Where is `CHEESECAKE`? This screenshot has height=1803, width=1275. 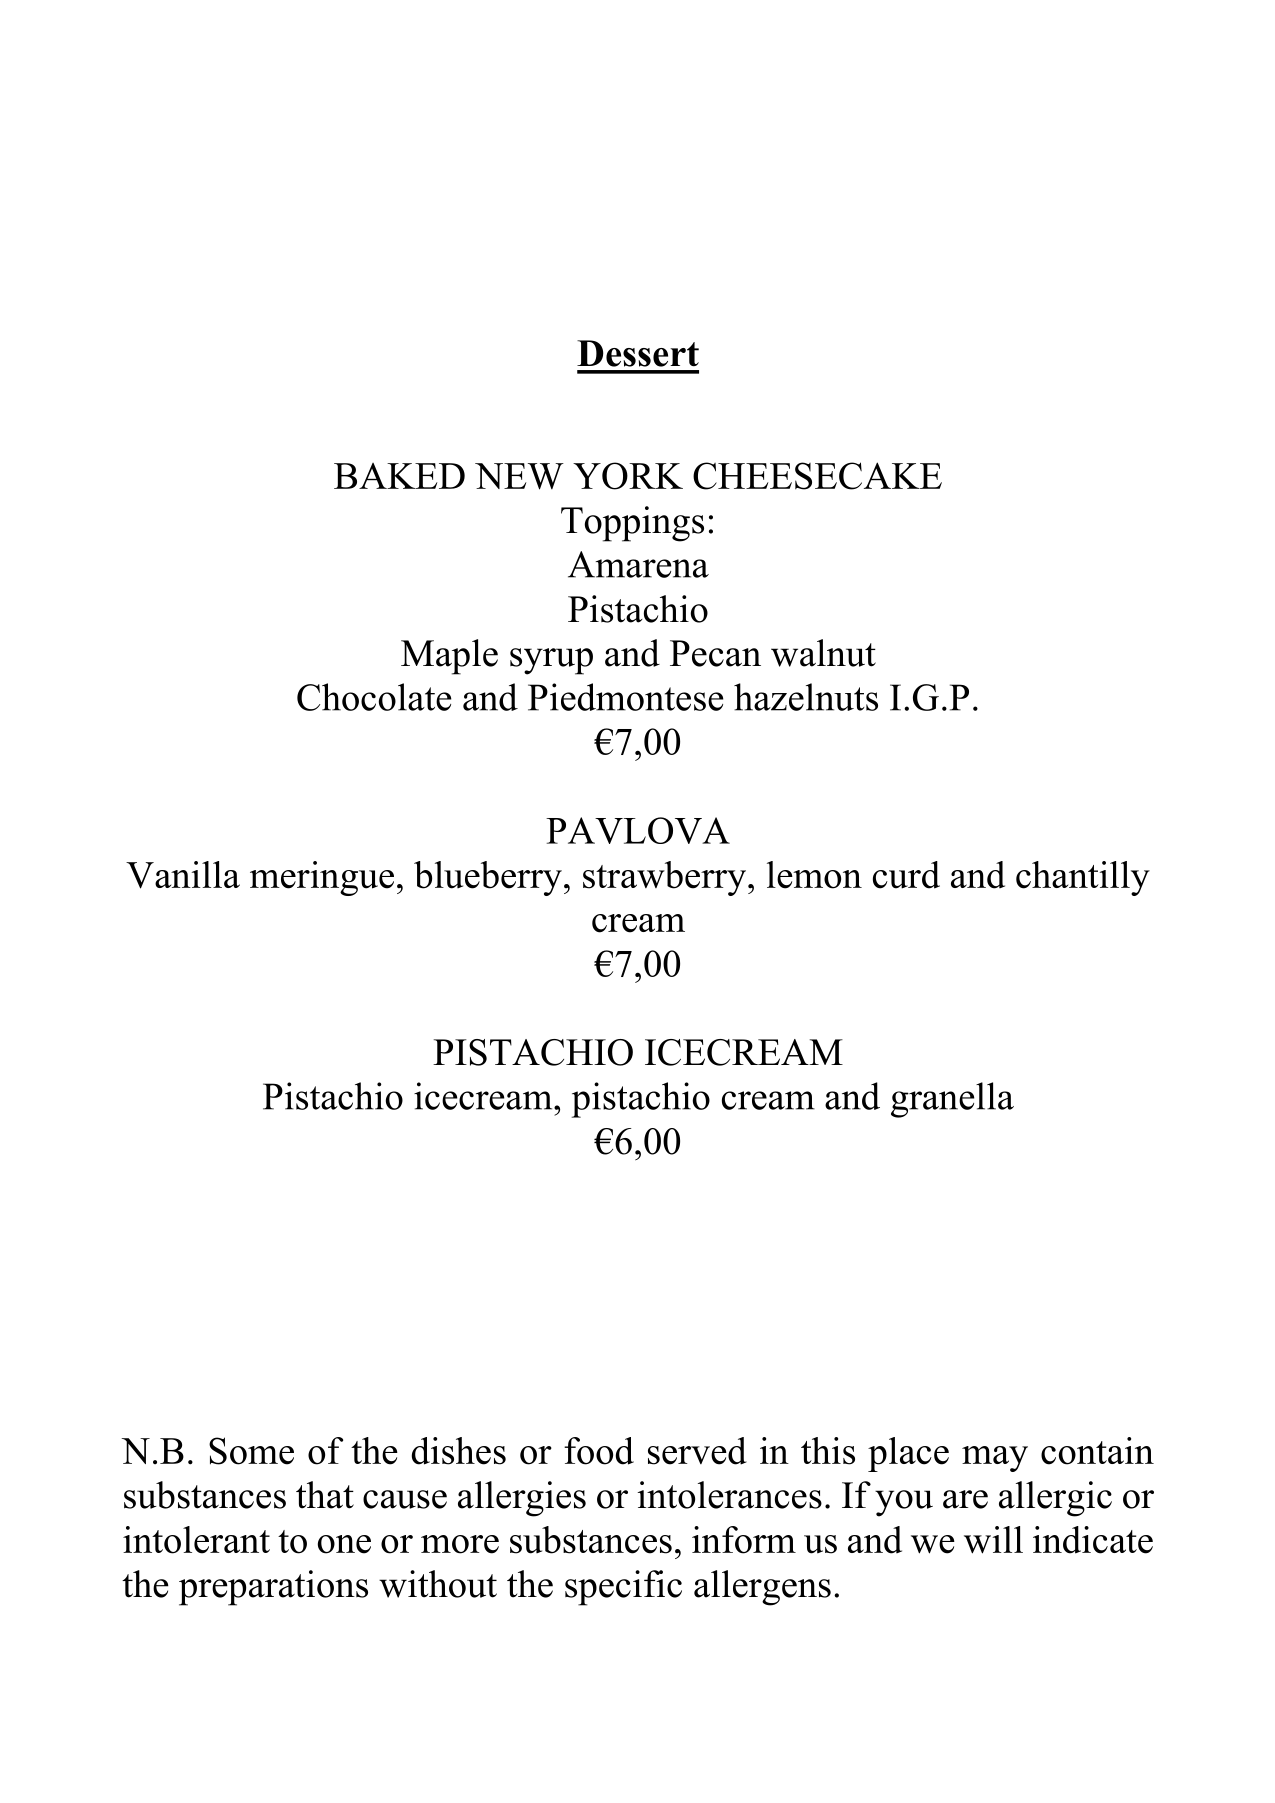 CHEESECAKE is located at coordinates (817, 476).
